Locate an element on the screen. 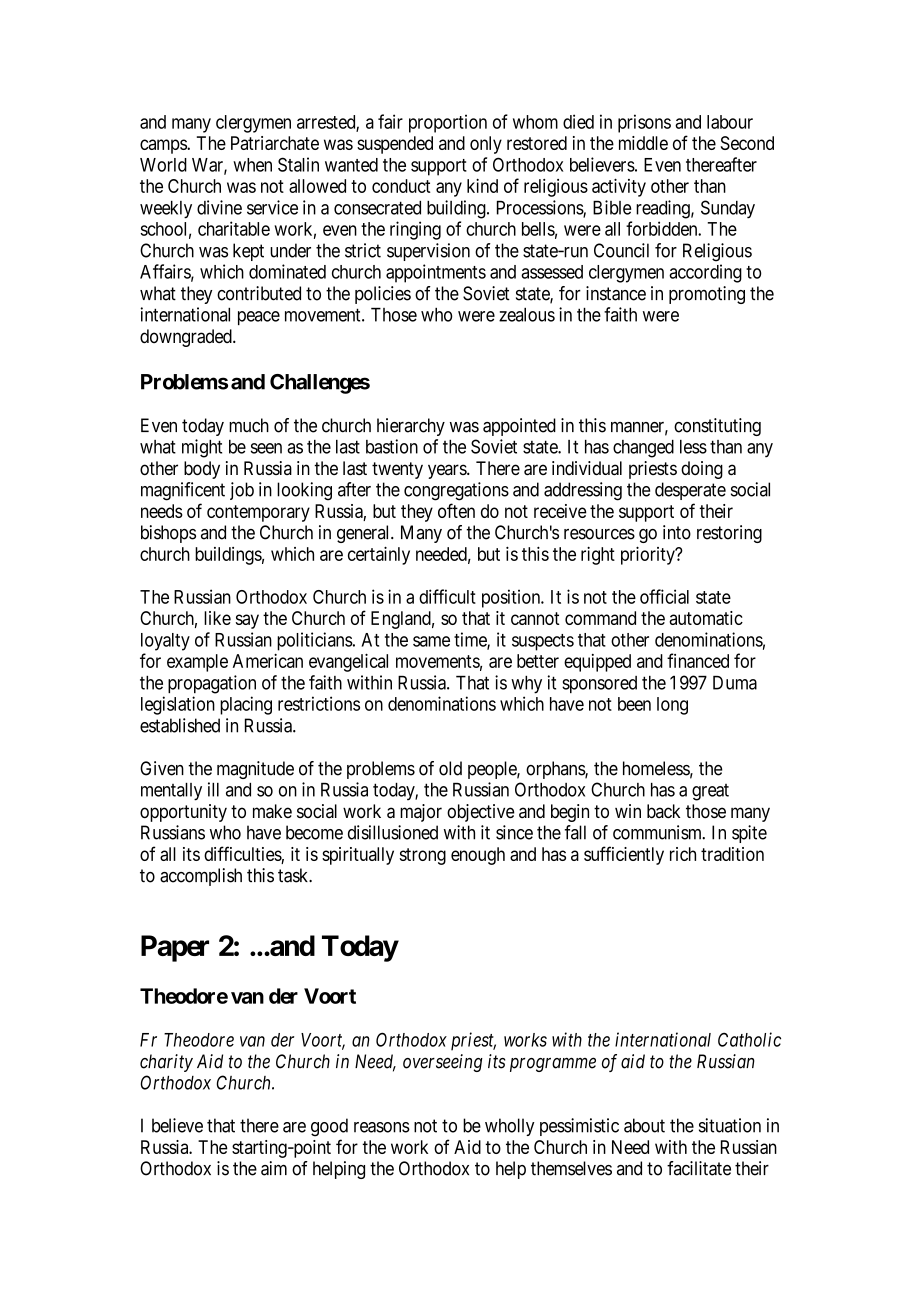 The width and height of the screenshot is (924, 1308). middle is located at coordinates (643, 143).
